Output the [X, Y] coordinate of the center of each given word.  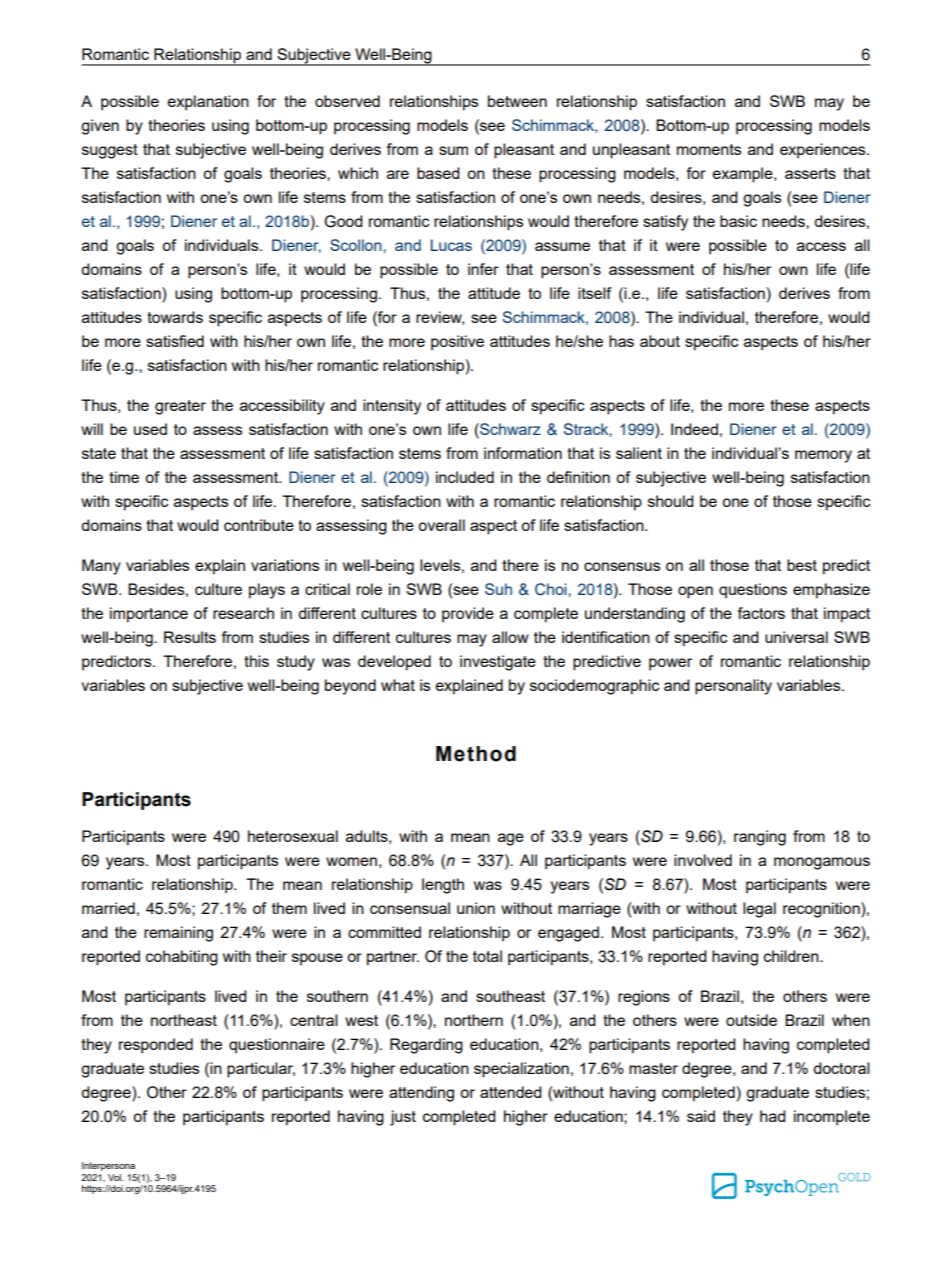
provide [468, 615]
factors [761, 613]
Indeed [694, 429]
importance [149, 615]
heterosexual [293, 836]
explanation [208, 103]
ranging [760, 838]
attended [510, 1092]
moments [709, 149]
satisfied [175, 341]
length [443, 886]
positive [457, 343]
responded [156, 1046]
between [517, 101]
